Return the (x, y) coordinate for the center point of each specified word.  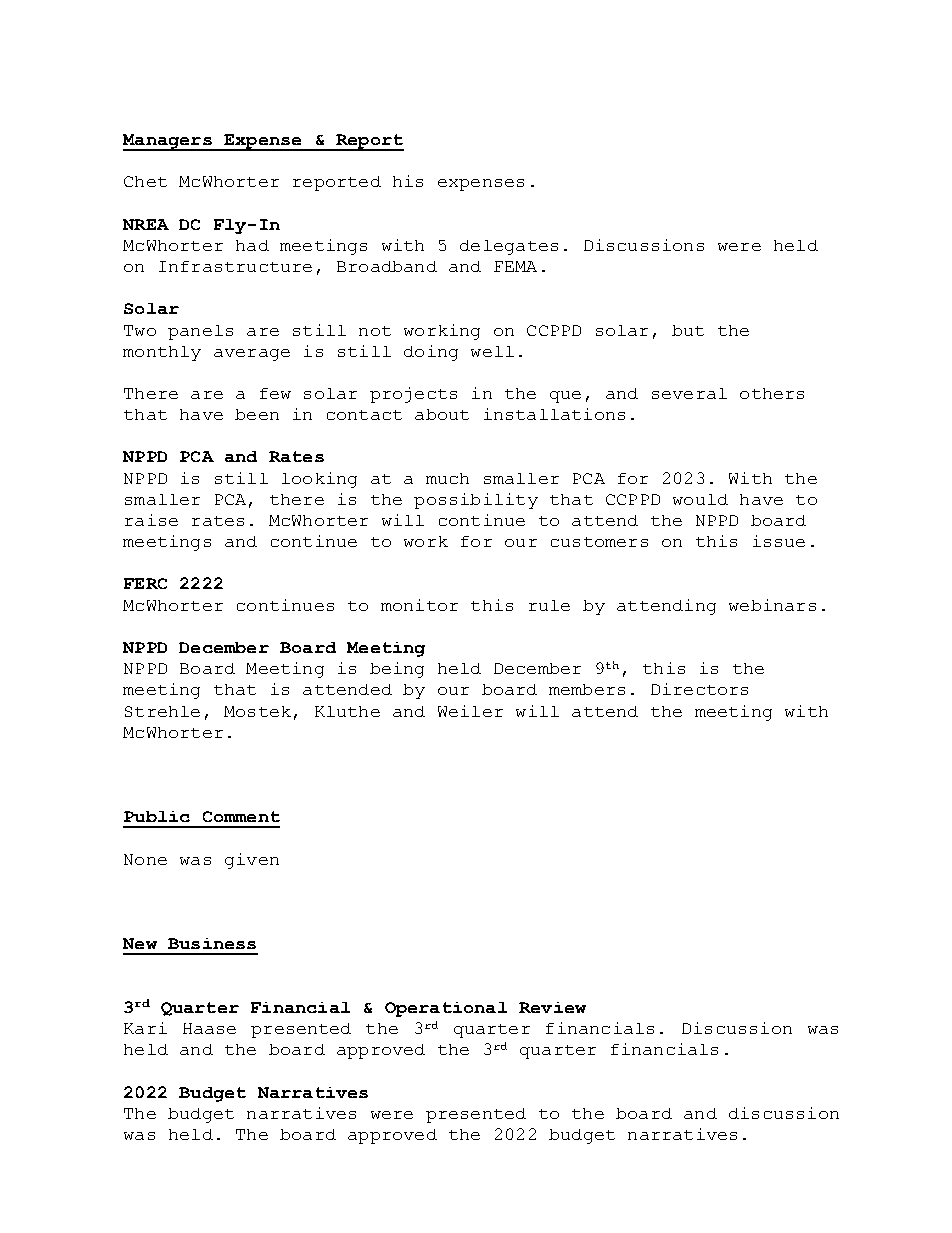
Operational (446, 1009)
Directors (699, 689)
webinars (772, 605)
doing (431, 353)
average (252, 355)
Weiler (470, 711)
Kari (145, 1028)
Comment (241, 816)
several (689, 393)
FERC (145, 583)
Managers (168, 142)
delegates (509, 247)
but (688, 330)
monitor (419, 605)
